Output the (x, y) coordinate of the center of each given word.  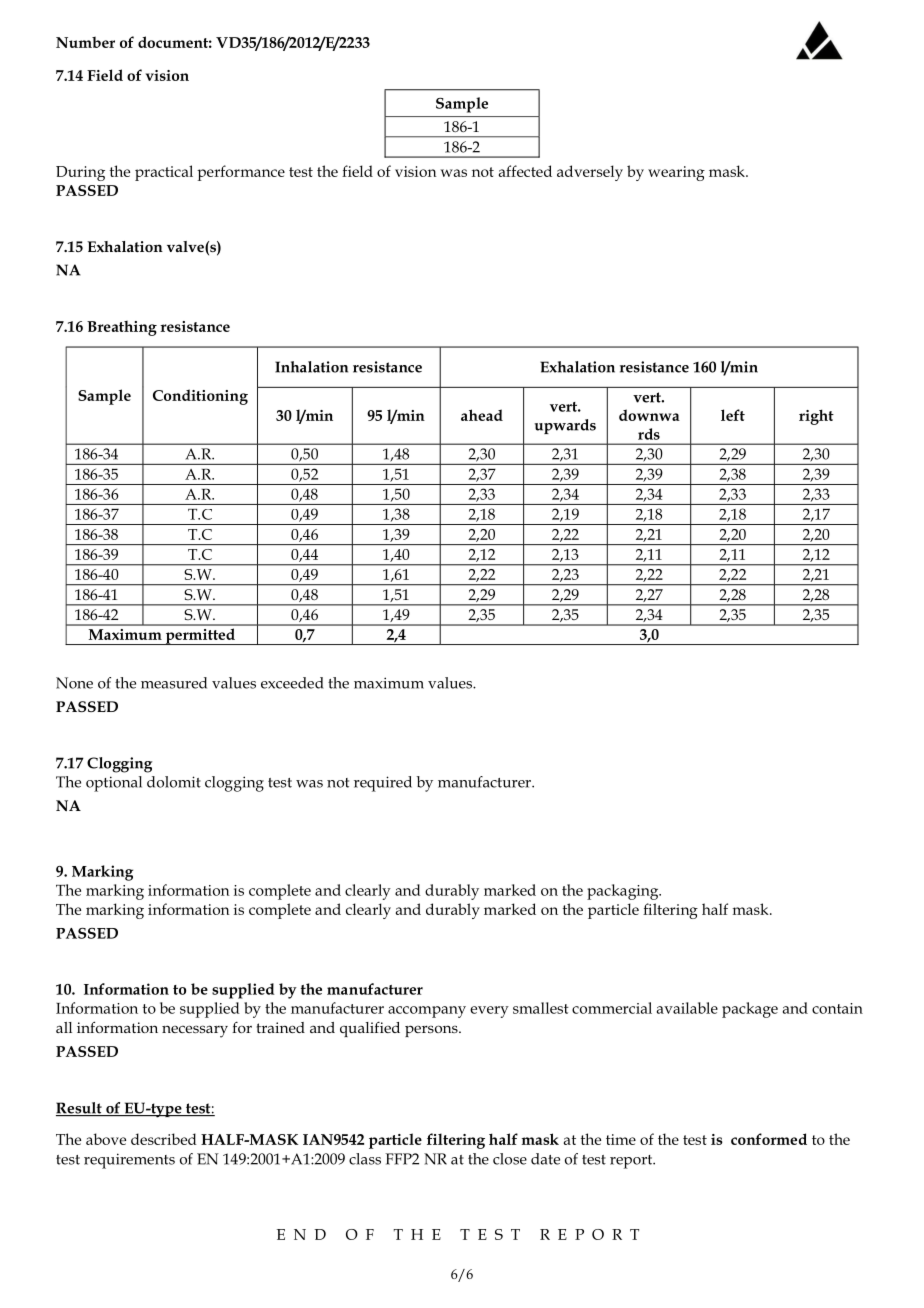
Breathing (122, 328)
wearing (676, 173)
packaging (624, 892)
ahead (482, 415)
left (733, 415)
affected (525, 171)
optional (114, 784)
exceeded (292, 683)
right (816, 417)
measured (174, 683)
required (383, 784)
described (164, 1139)
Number (85, 42)
